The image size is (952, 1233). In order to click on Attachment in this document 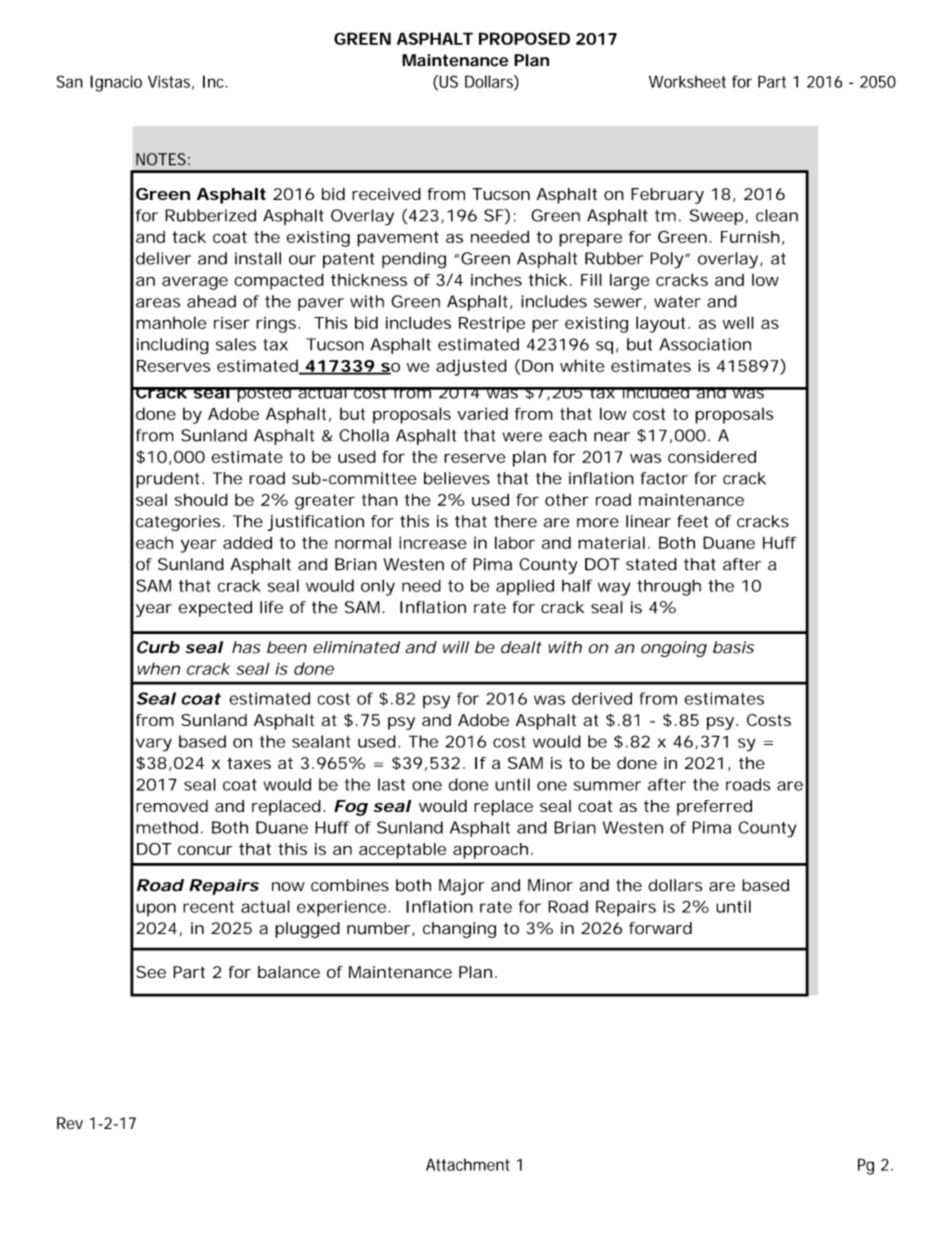, I will do `click(468, 1164)`.
